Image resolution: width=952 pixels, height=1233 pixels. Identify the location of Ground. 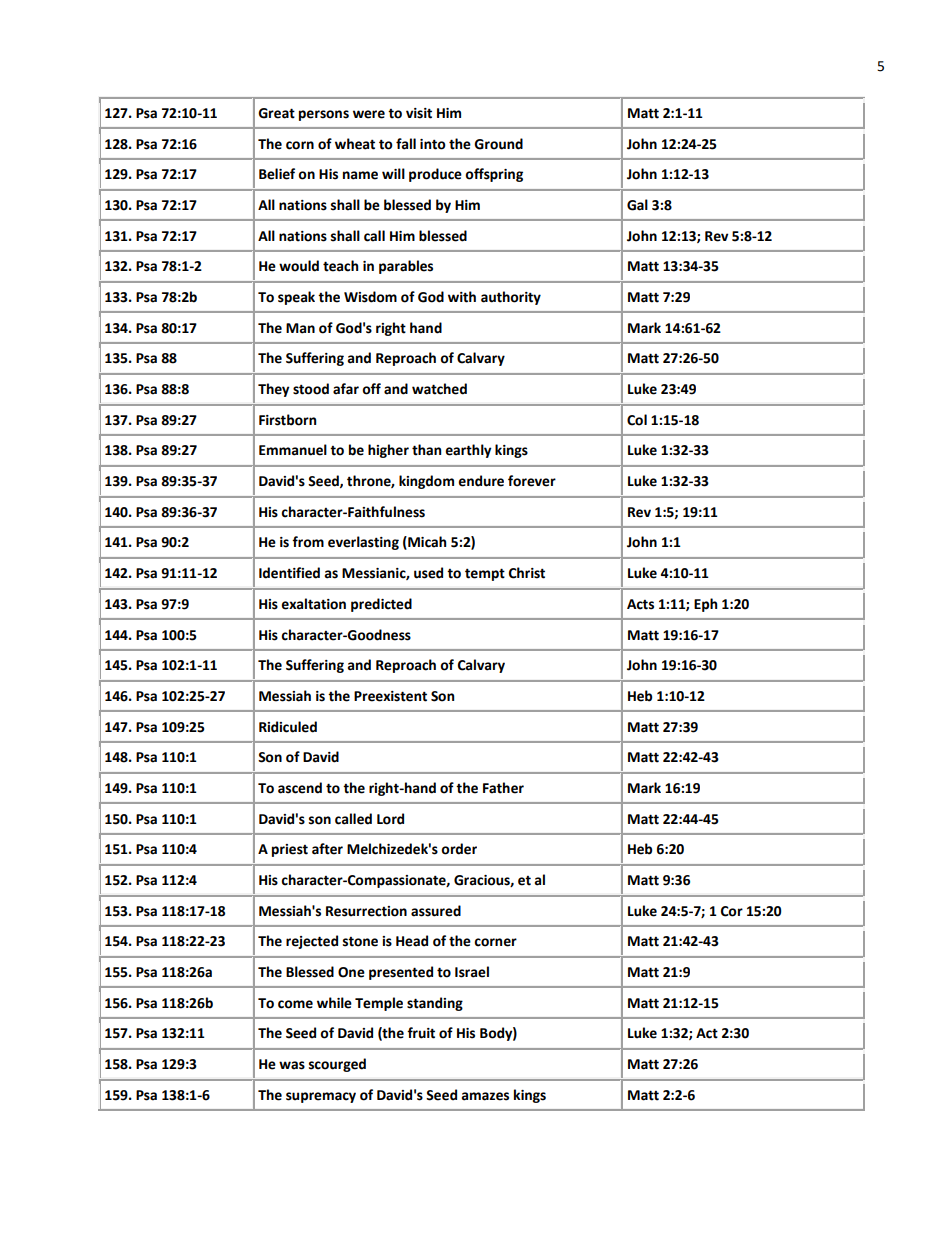
(498, 144).
